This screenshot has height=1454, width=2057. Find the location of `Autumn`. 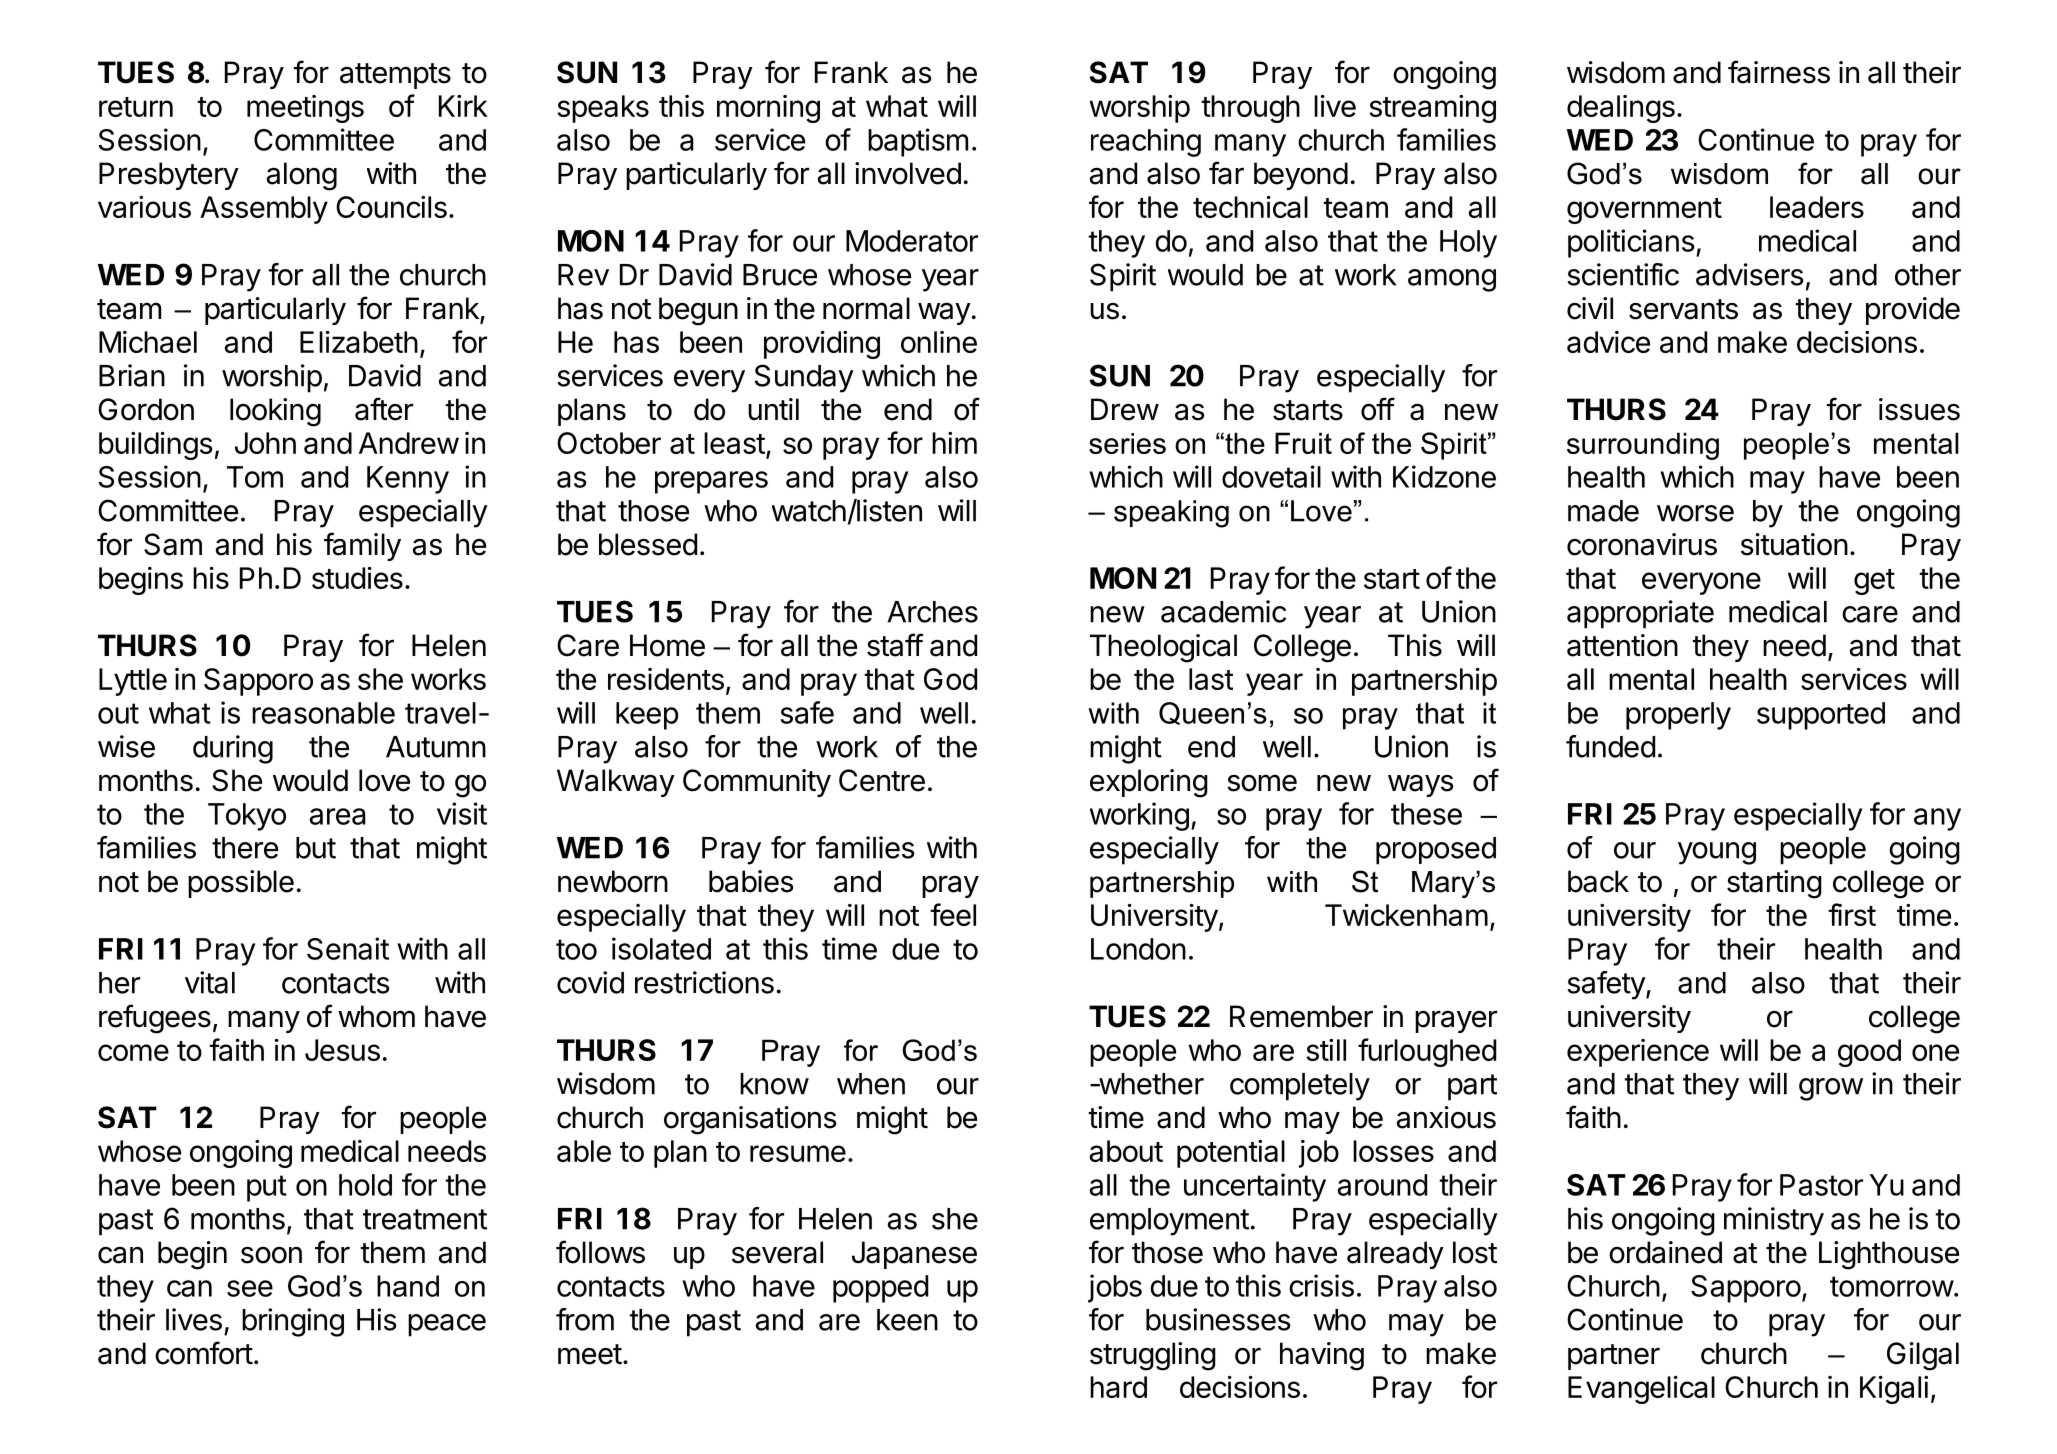

Autumn is located at coordinates (436, 747).
